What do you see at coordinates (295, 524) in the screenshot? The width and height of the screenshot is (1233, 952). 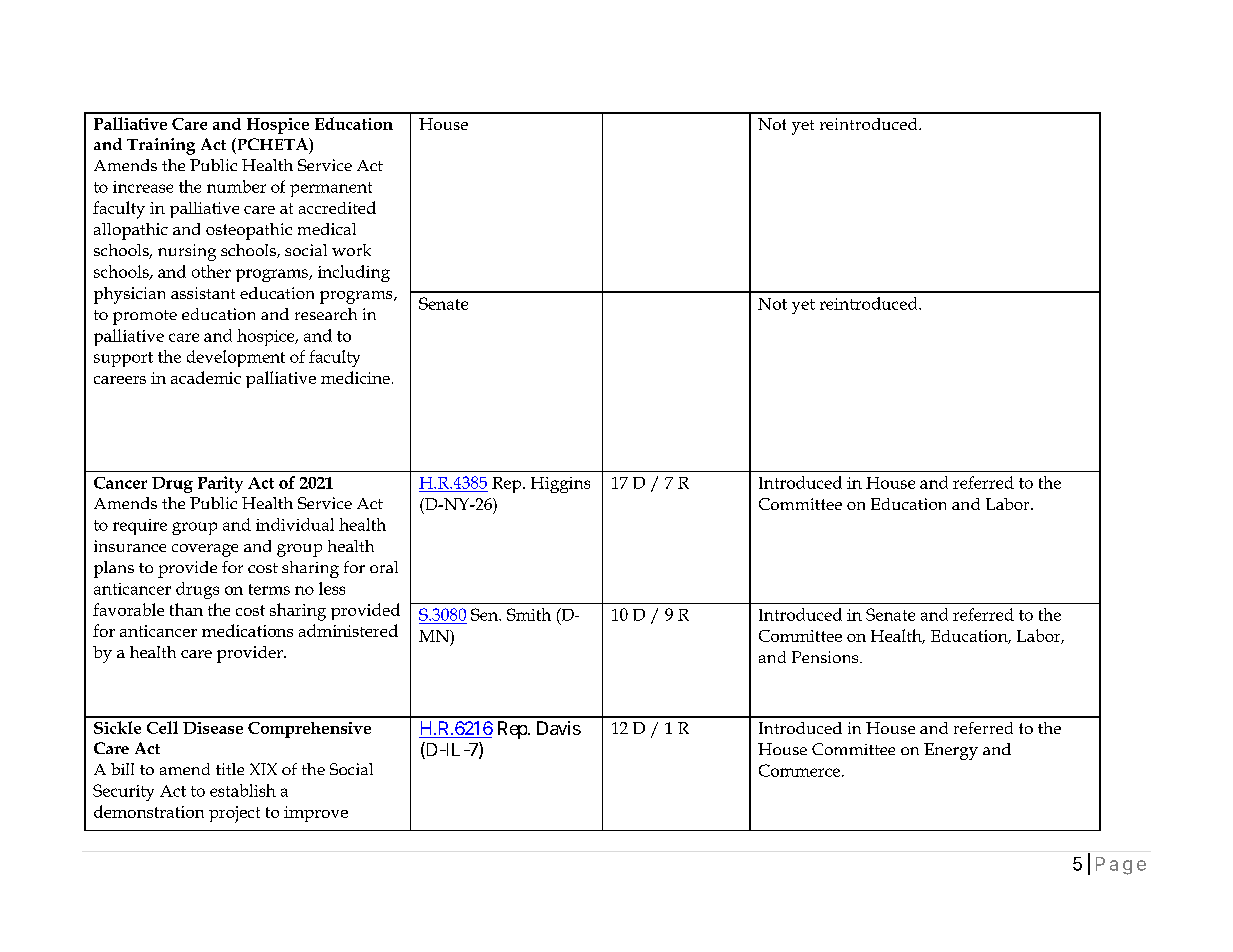 I see `individual` at bounding box center [295, 524].
